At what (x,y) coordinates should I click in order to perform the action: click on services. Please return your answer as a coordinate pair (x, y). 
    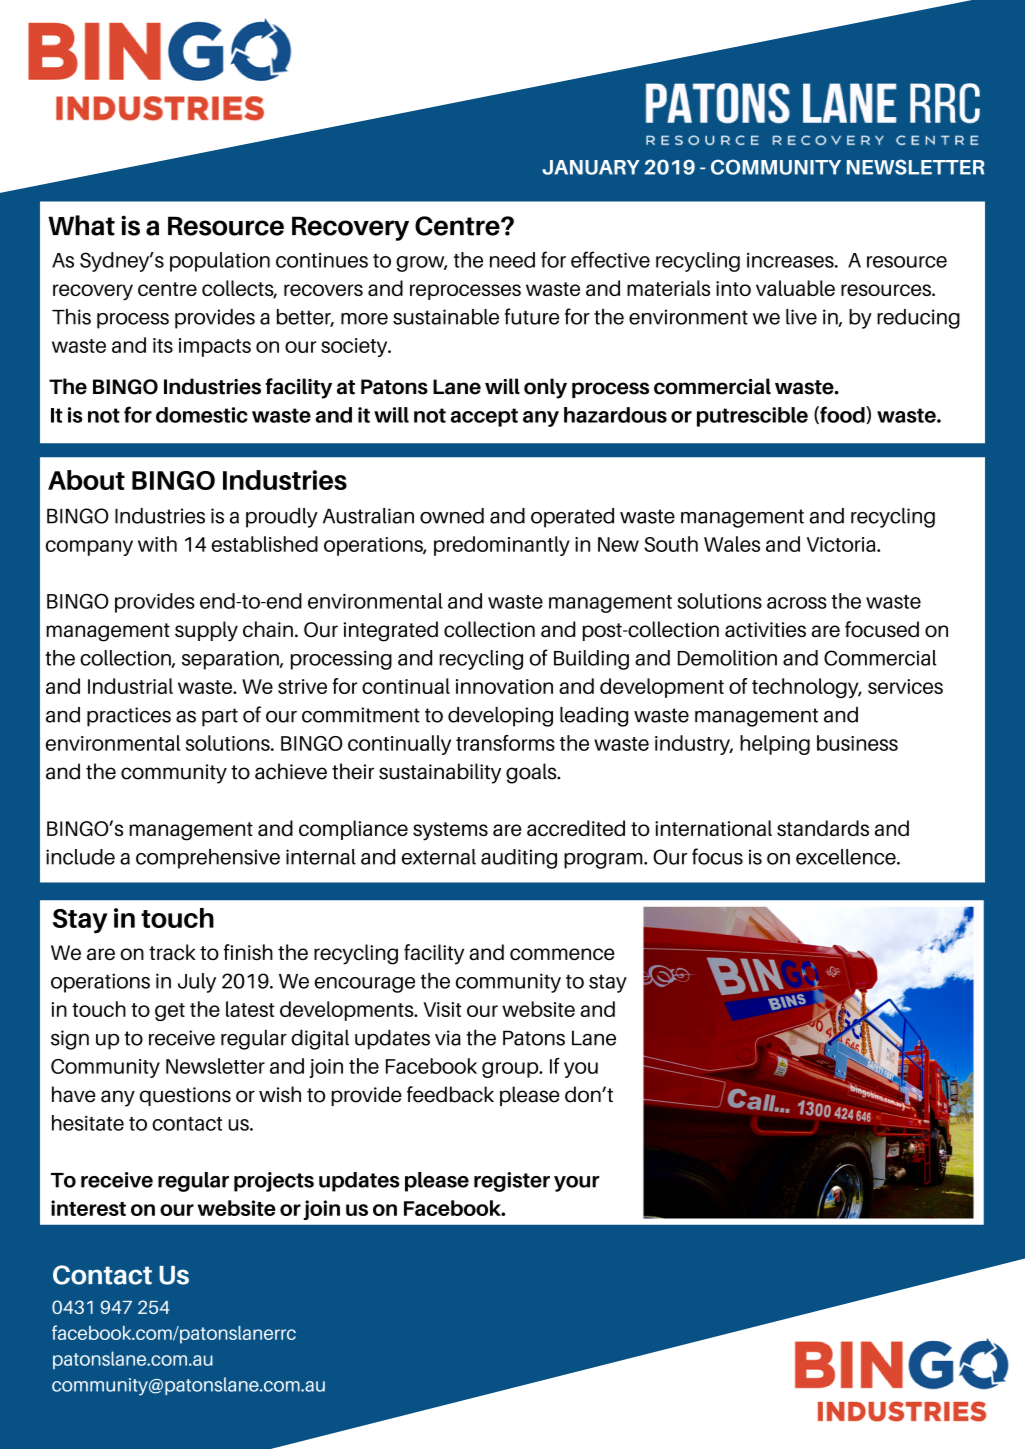
    Looking at the image, I should click on (905, 686).
